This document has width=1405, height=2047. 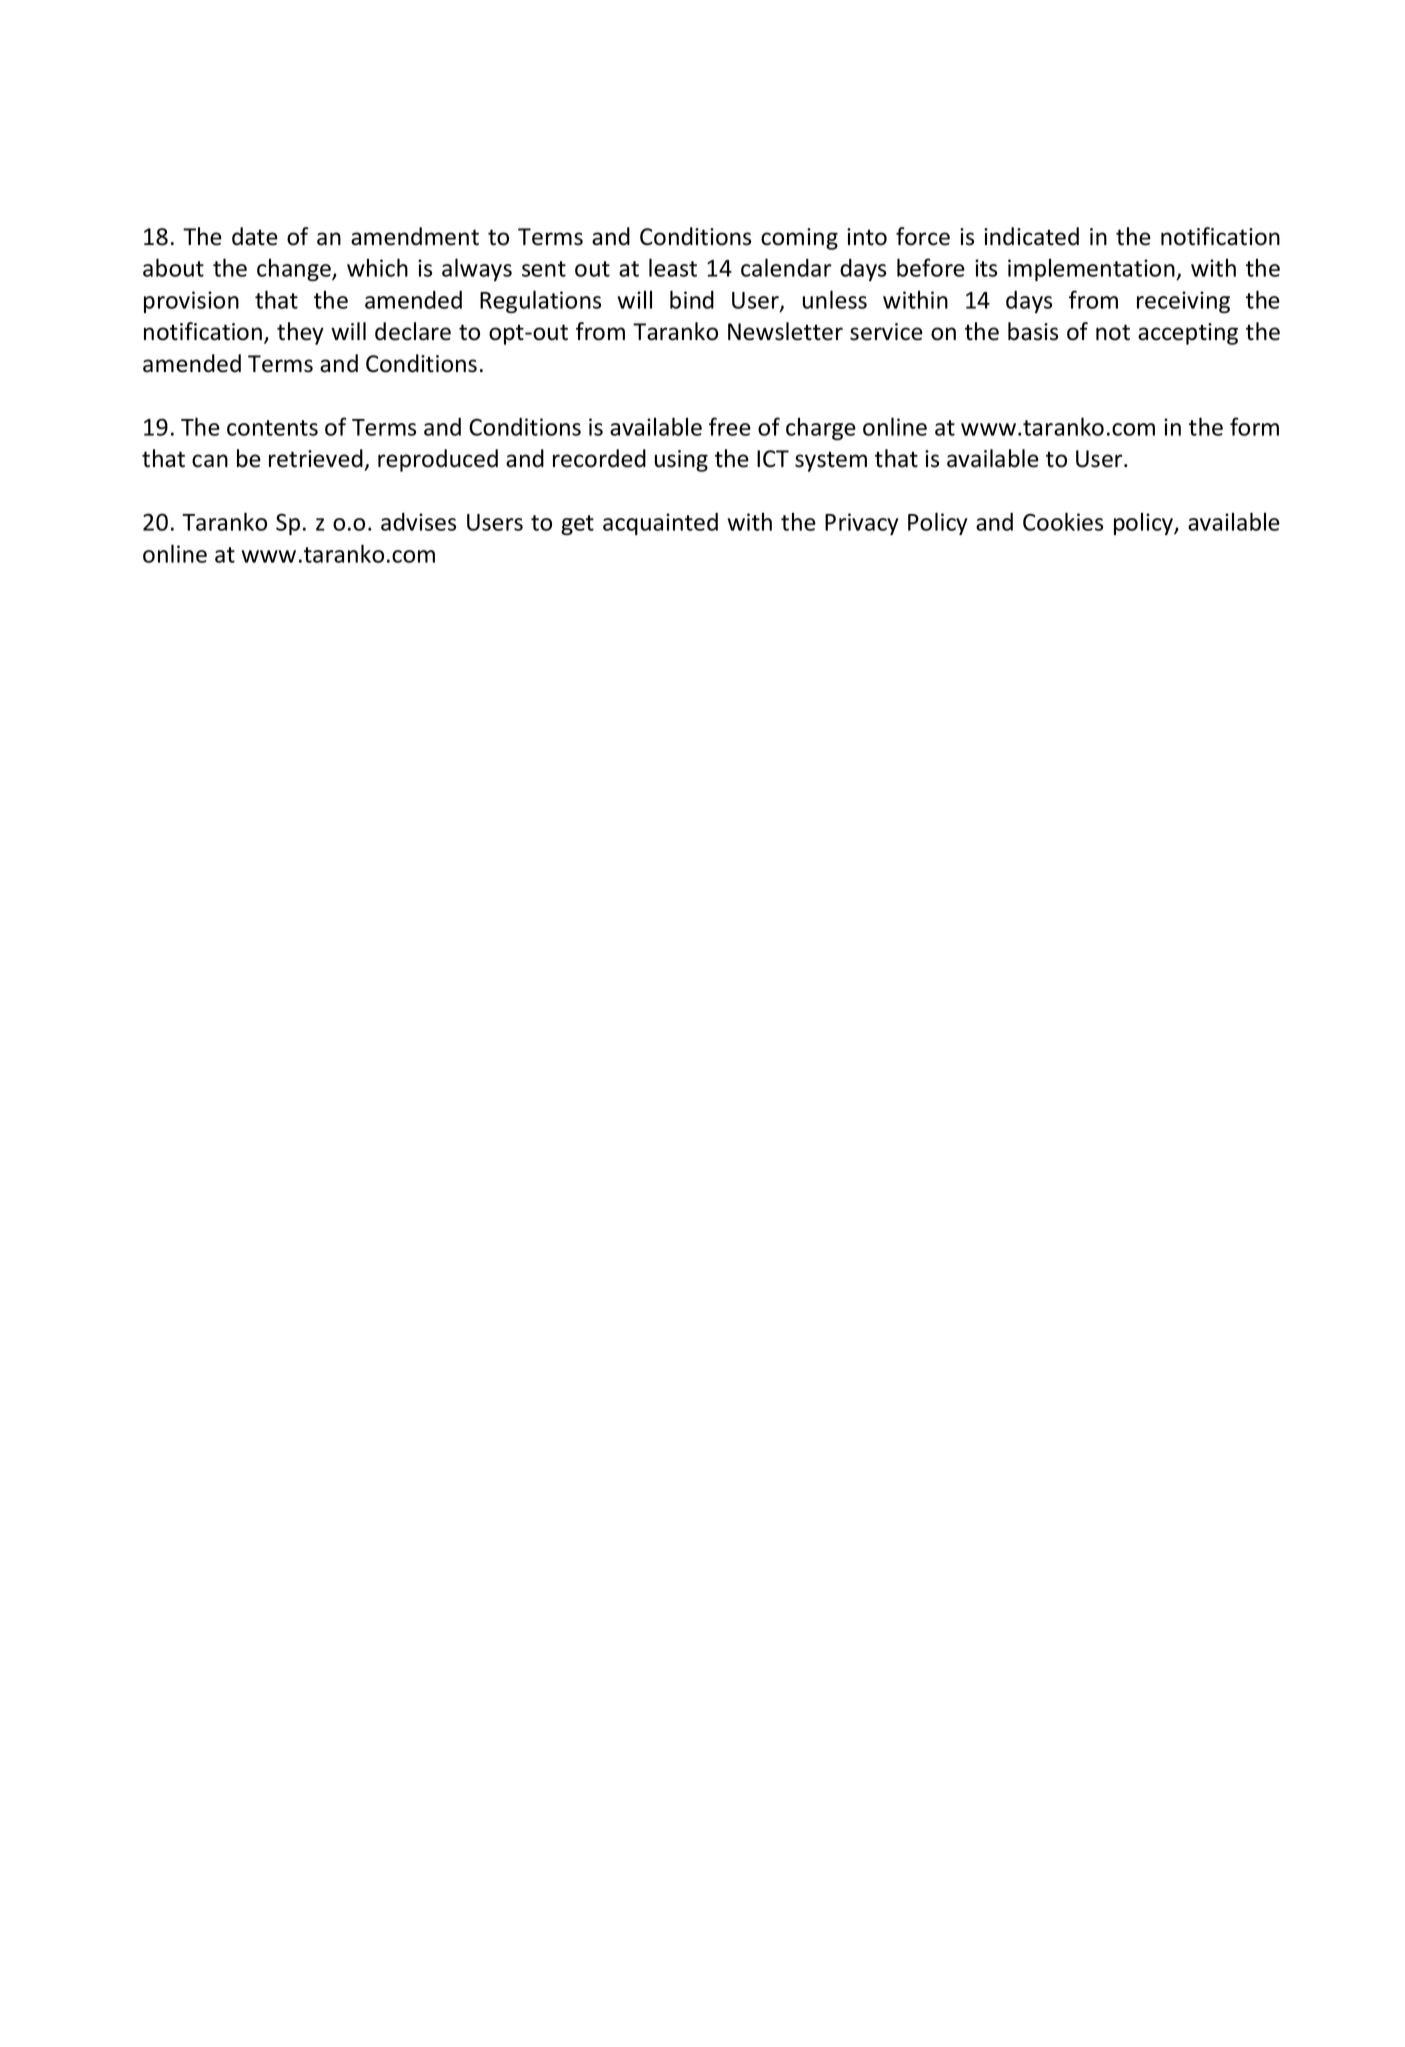 What do you see at coordinates (730, 426) in the document?
I see `free` at bounding box center [730, 426].
